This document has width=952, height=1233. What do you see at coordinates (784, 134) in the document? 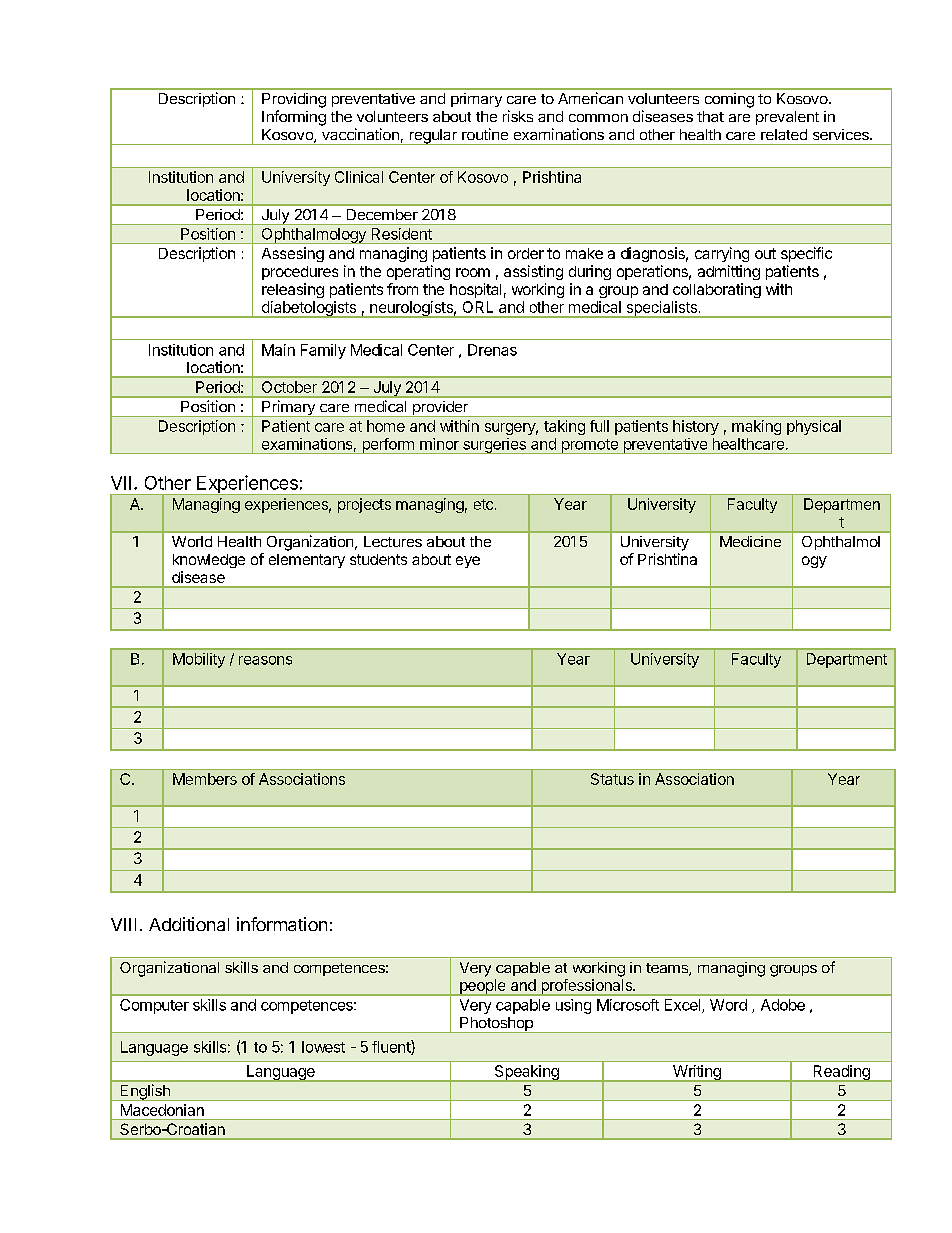
I see `related` at bounding box center [784, 134].
